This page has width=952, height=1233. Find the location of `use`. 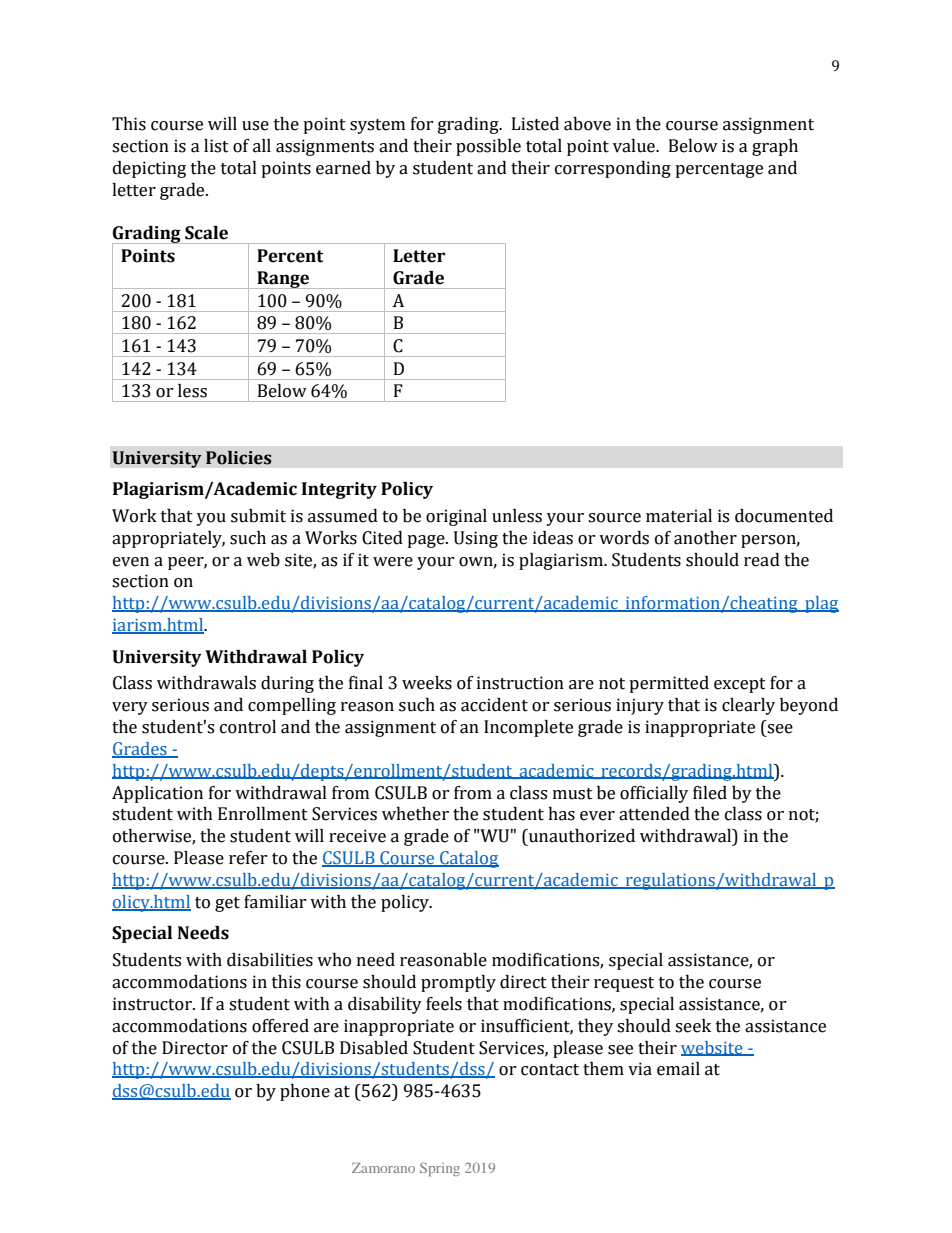

use is located at coordinates (255, 126).
